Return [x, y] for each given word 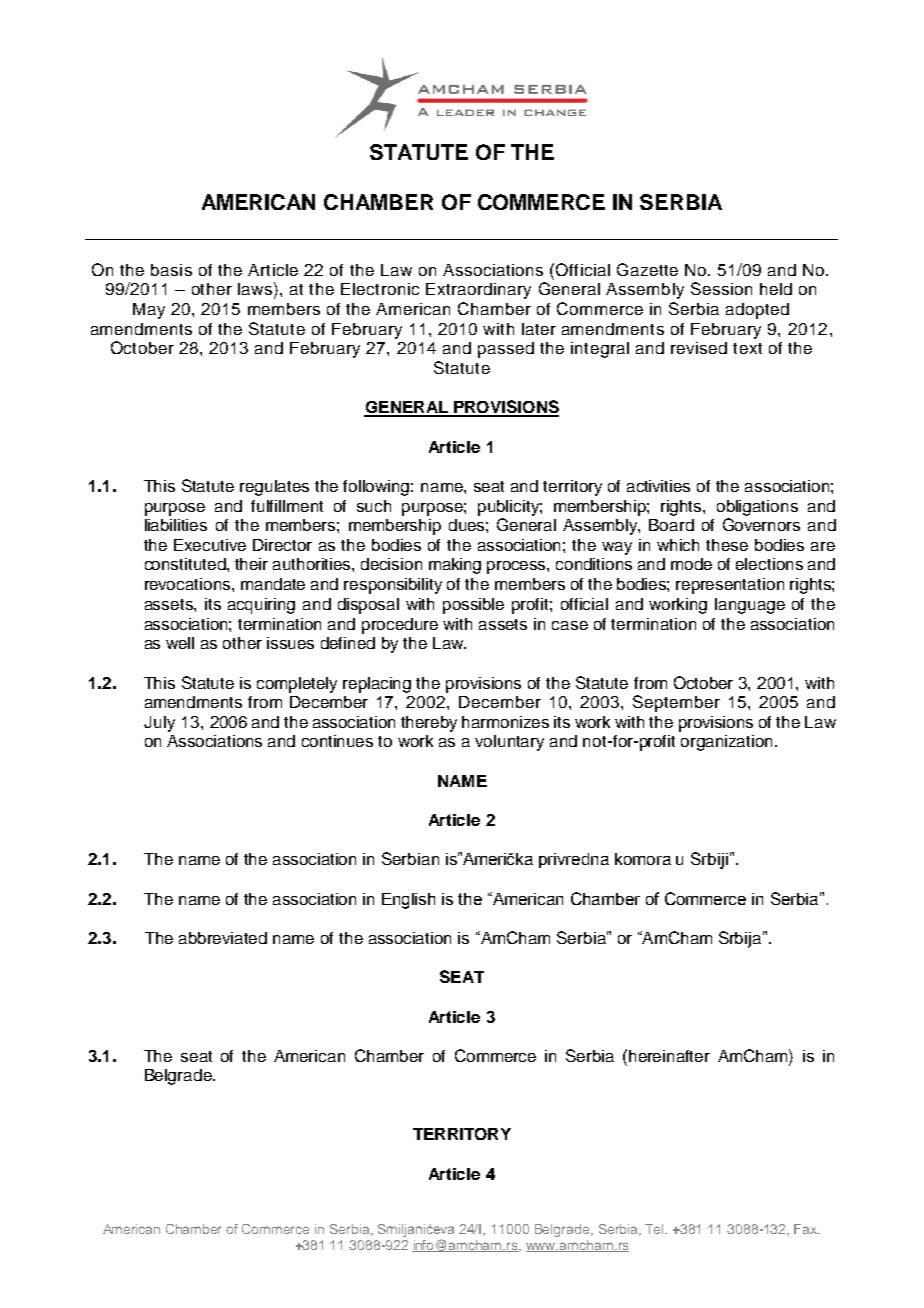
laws [255, 289]
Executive [210, 545]
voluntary [509, 743]
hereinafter [669, 1056]
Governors [761, 524]
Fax [807, 1229]
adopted [757, 311]
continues [337, 741]
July [159, 724]
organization [726, 743]
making [455, 566]
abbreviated [223, 938]
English [408, 901]
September [676, 703]
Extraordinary [478, 291]
